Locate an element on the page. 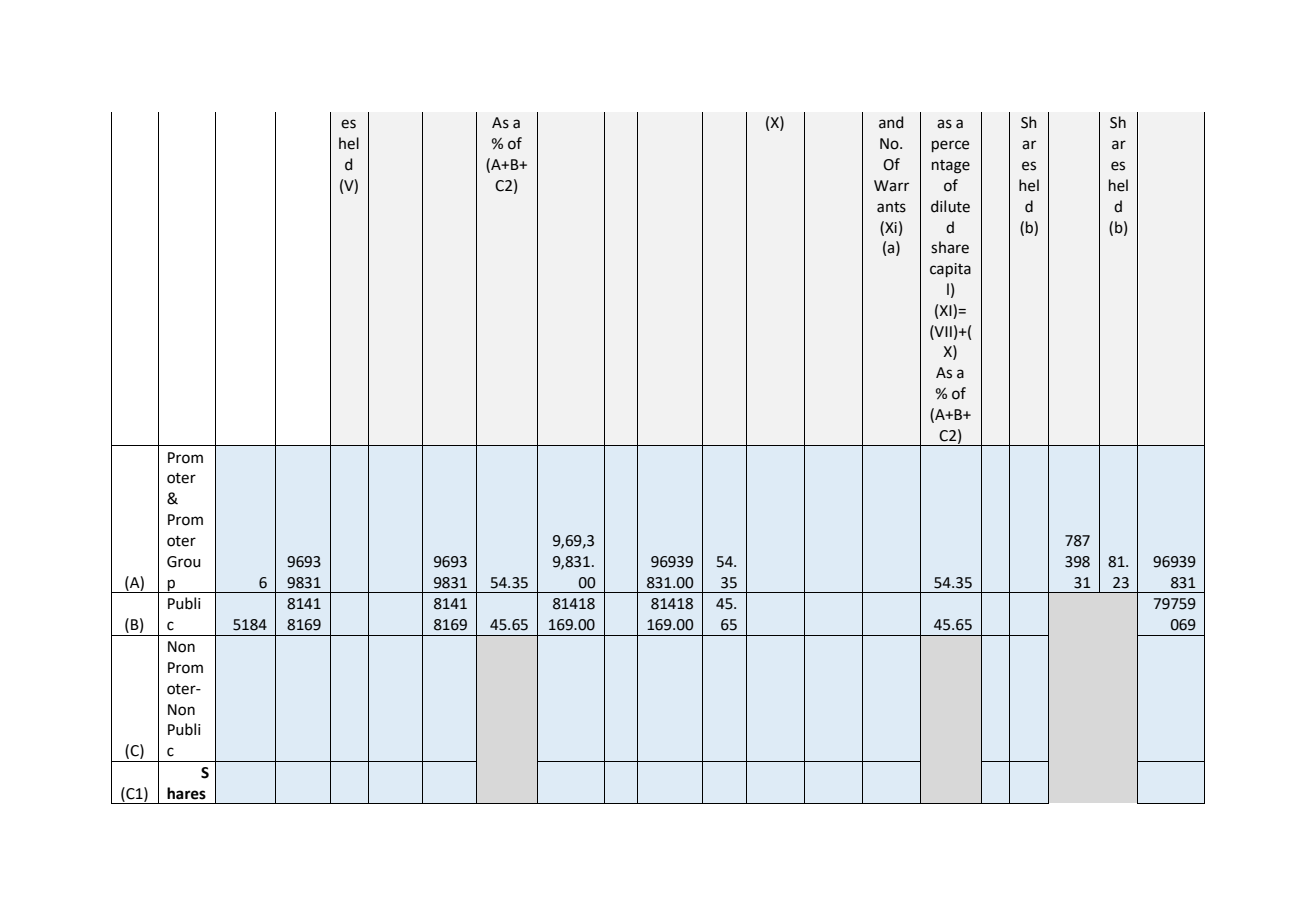  ants is located at coordinates (891, 207).
